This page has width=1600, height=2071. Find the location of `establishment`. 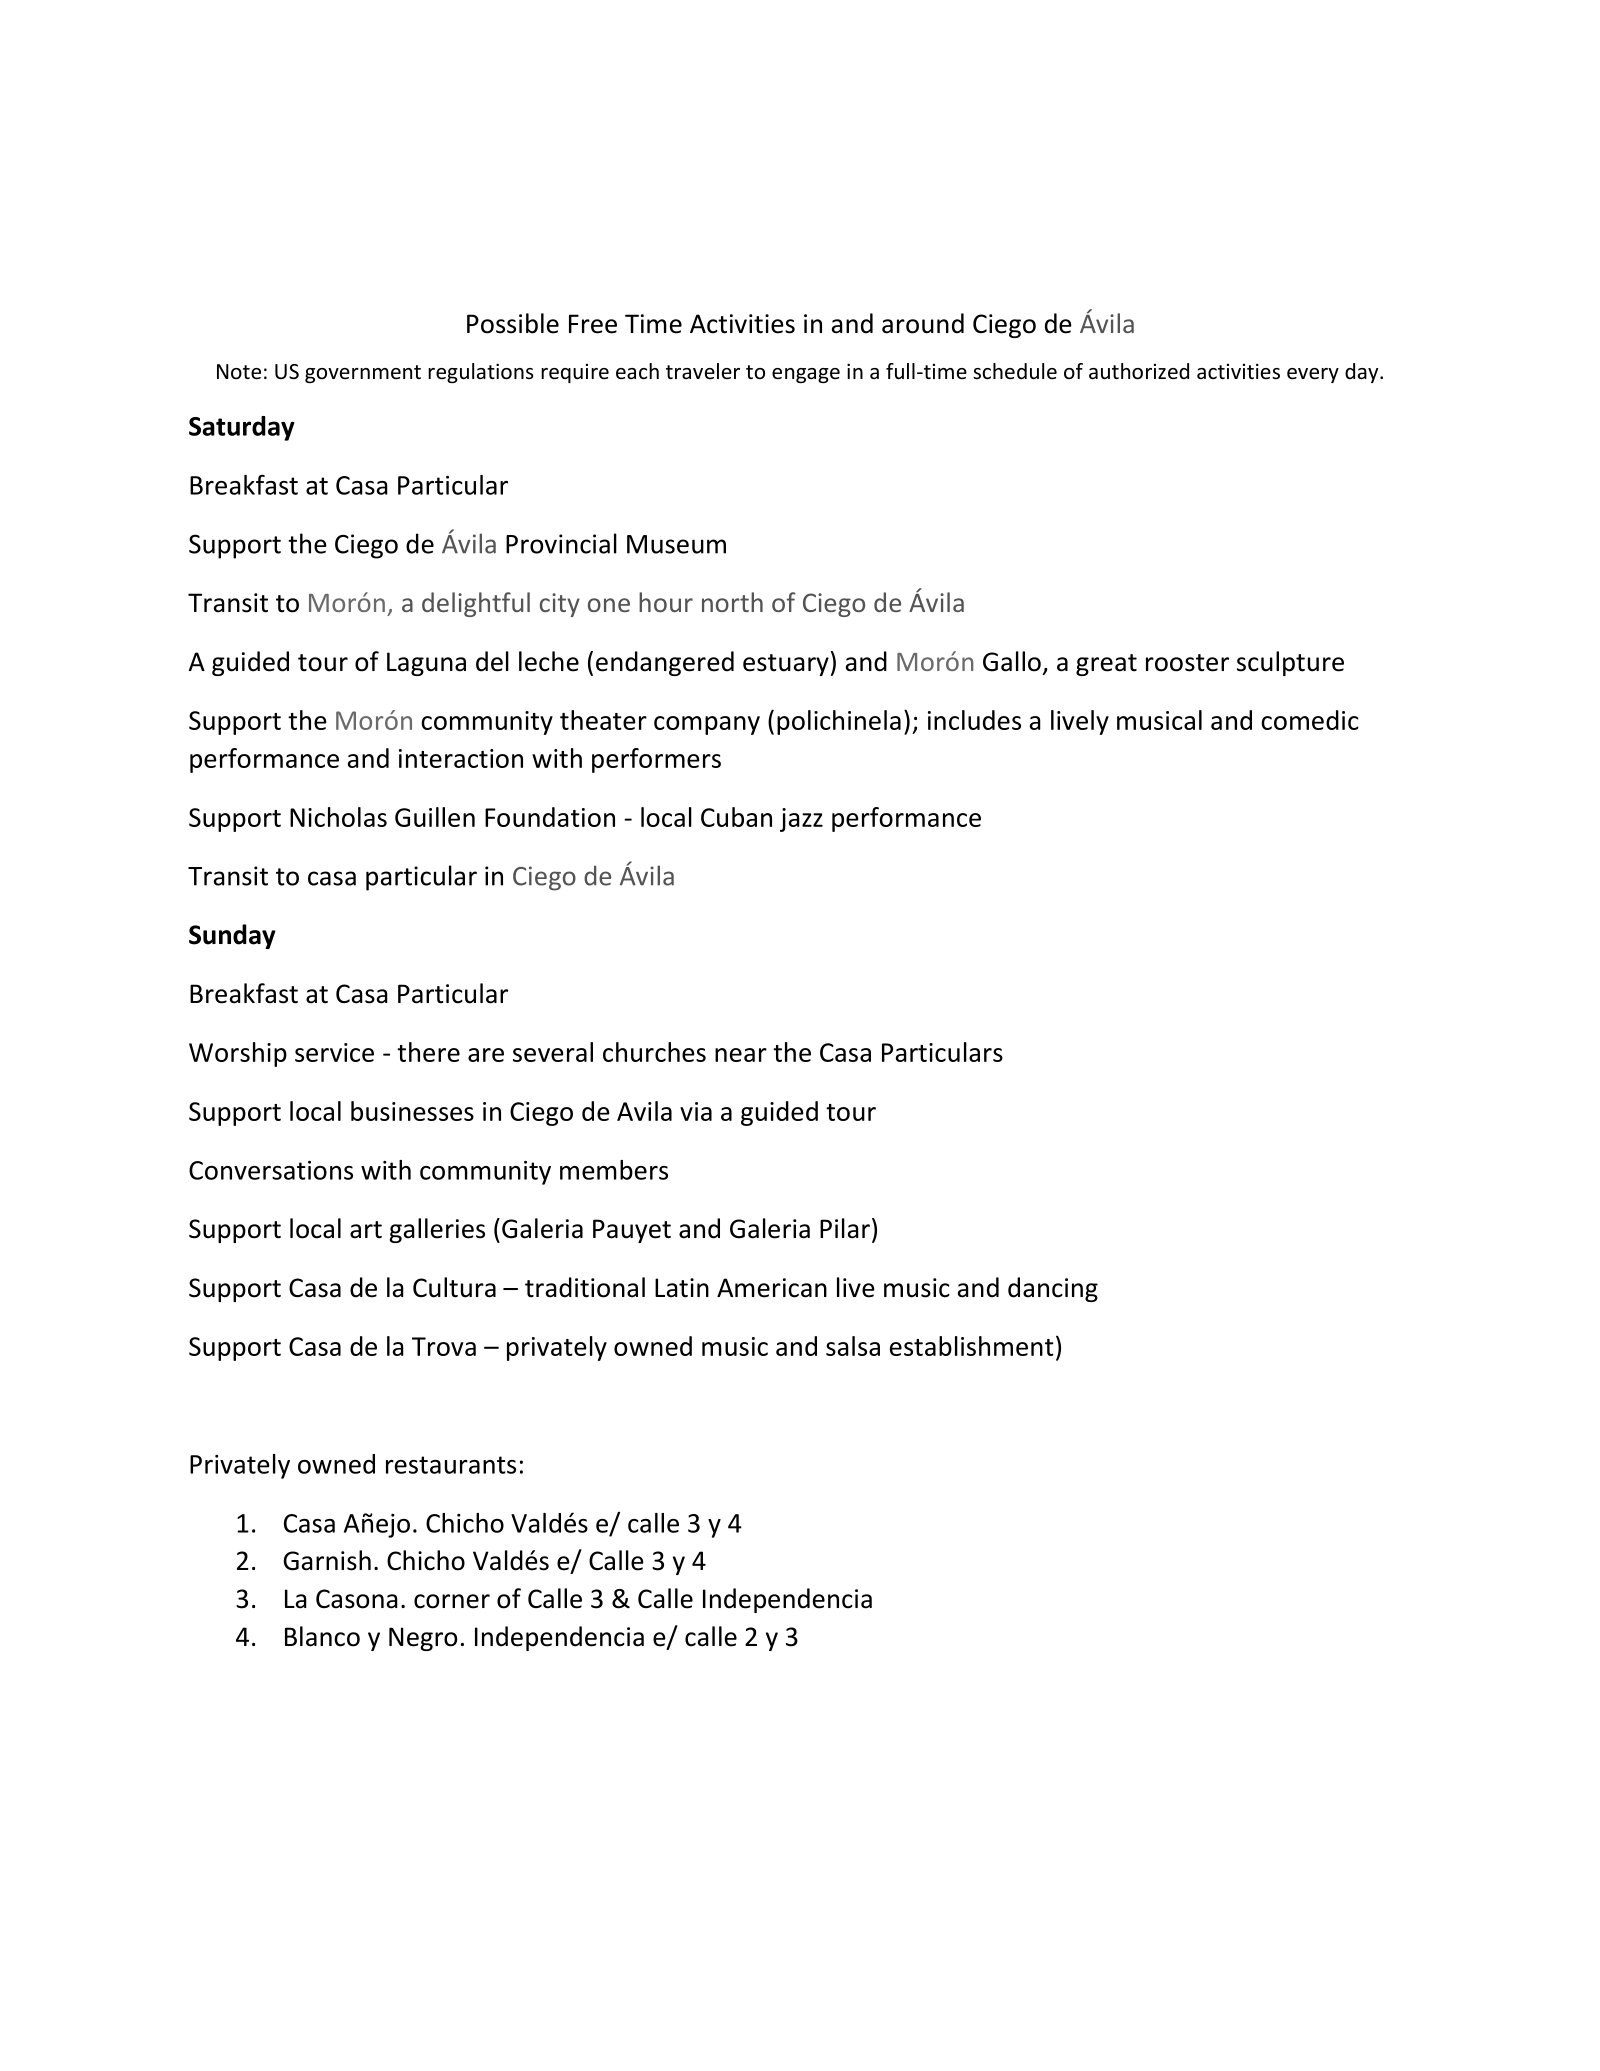

establishment is located at coordinates (972, 1346).
